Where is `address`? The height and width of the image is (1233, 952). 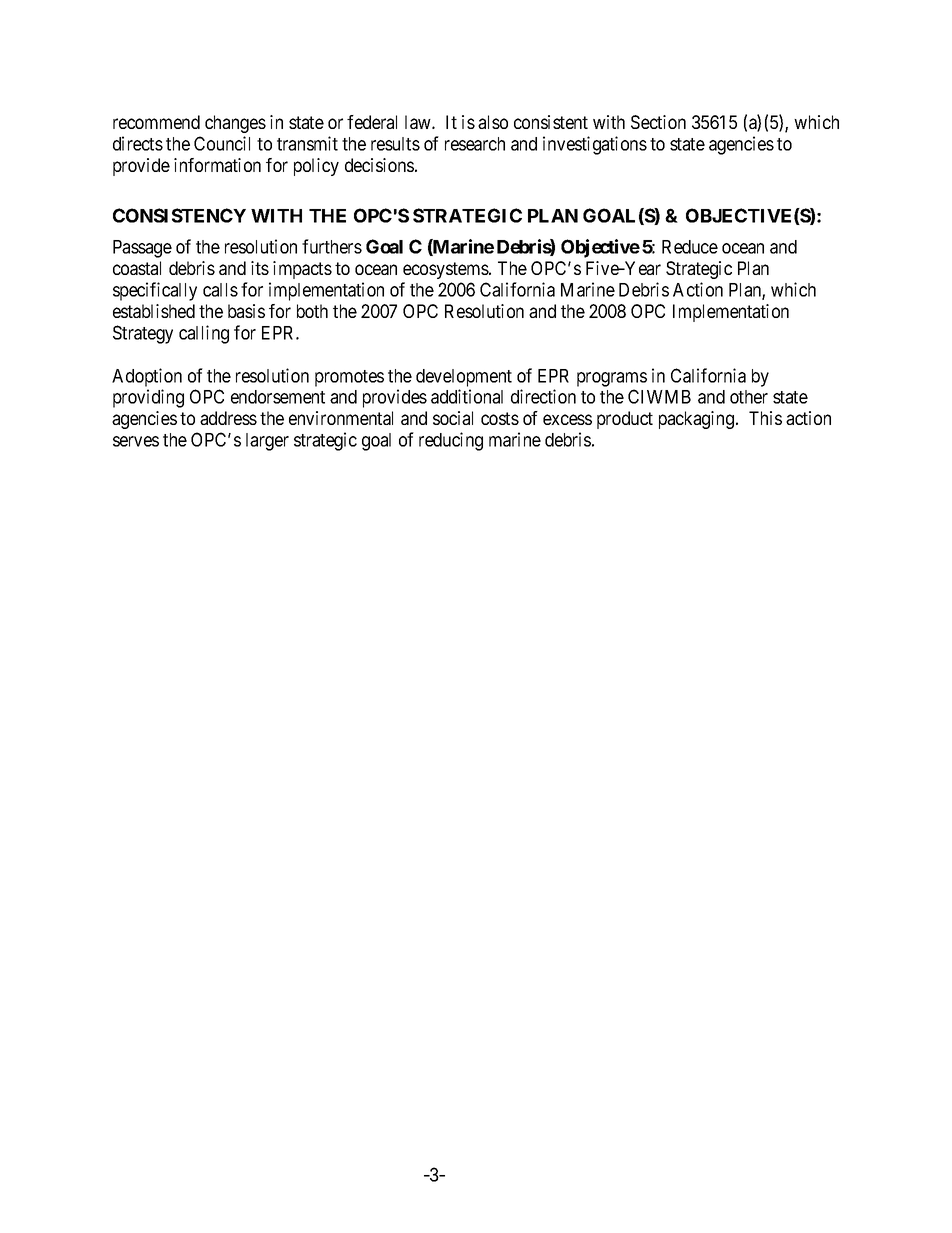
address is located at coordinates (228, 418).
